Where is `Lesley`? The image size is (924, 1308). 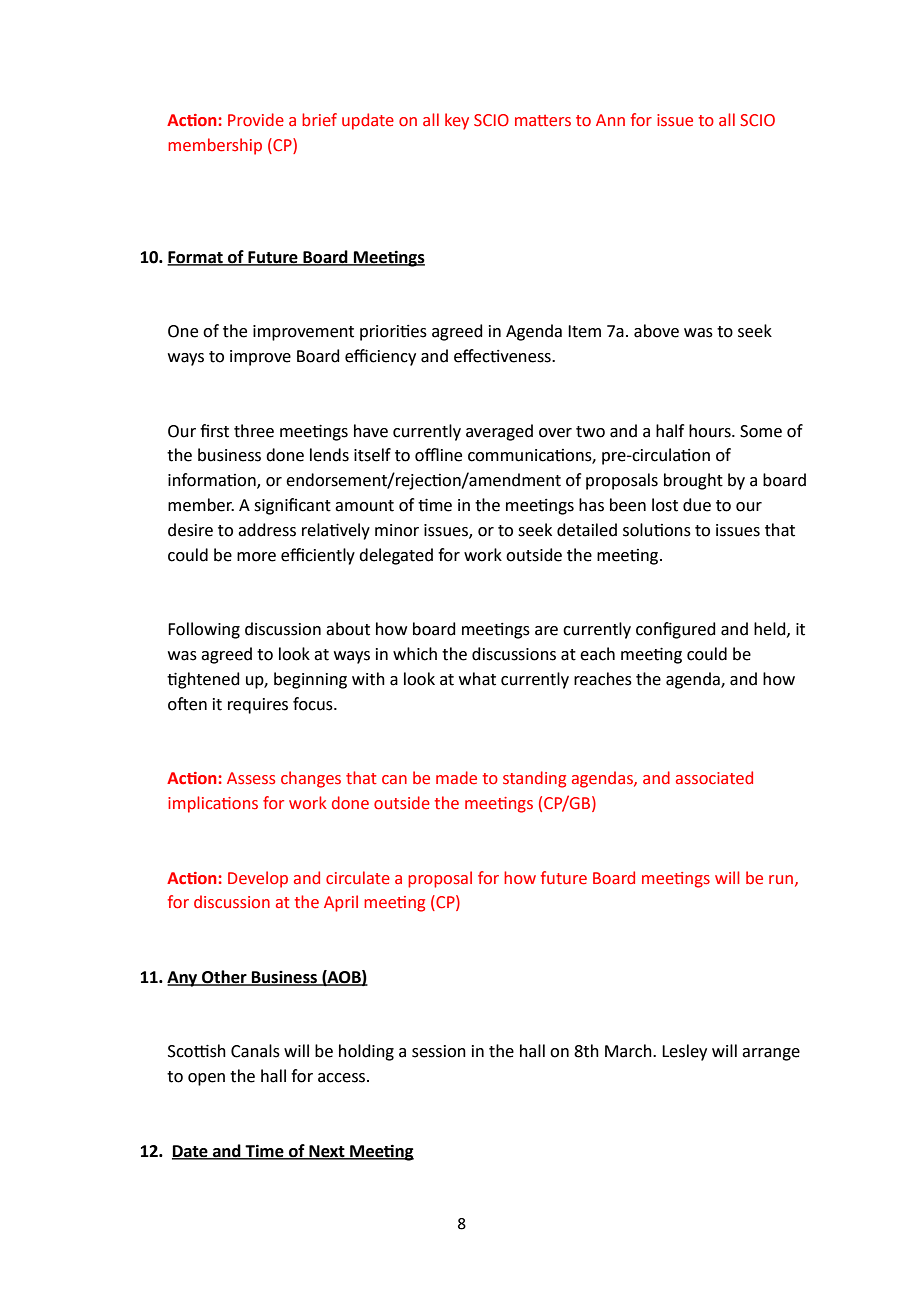
Lesley is located at coordinates (684, 1052).
